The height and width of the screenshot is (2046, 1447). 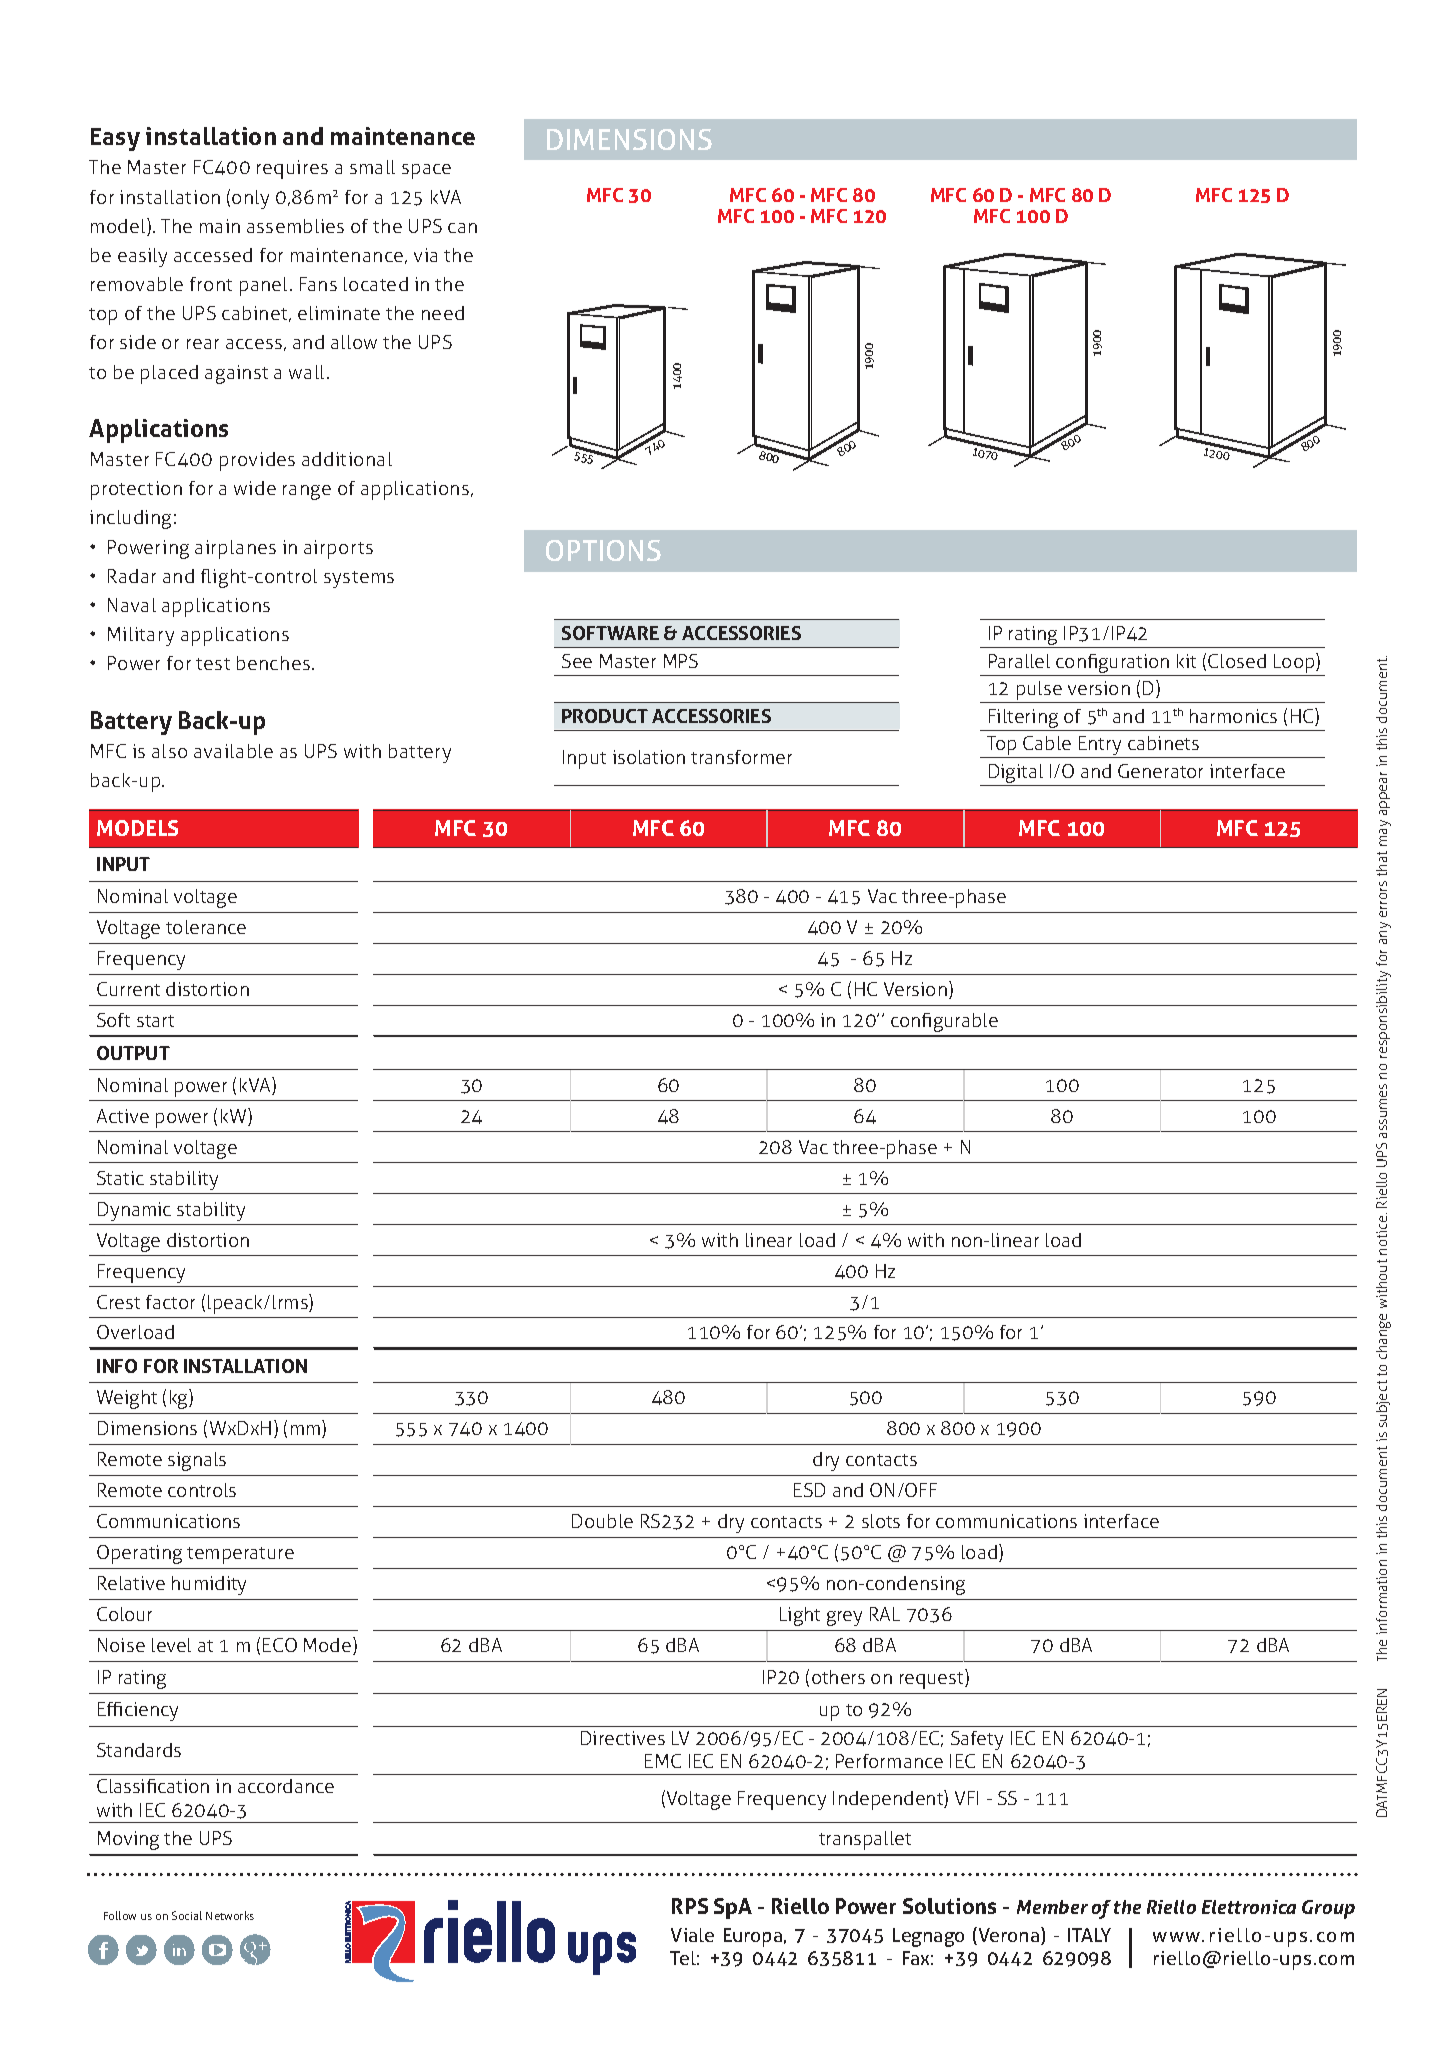 What do you see at coordinates (944, 1022) in the screenshot?
I see `configurable` at bounding box center [944, 1022].
